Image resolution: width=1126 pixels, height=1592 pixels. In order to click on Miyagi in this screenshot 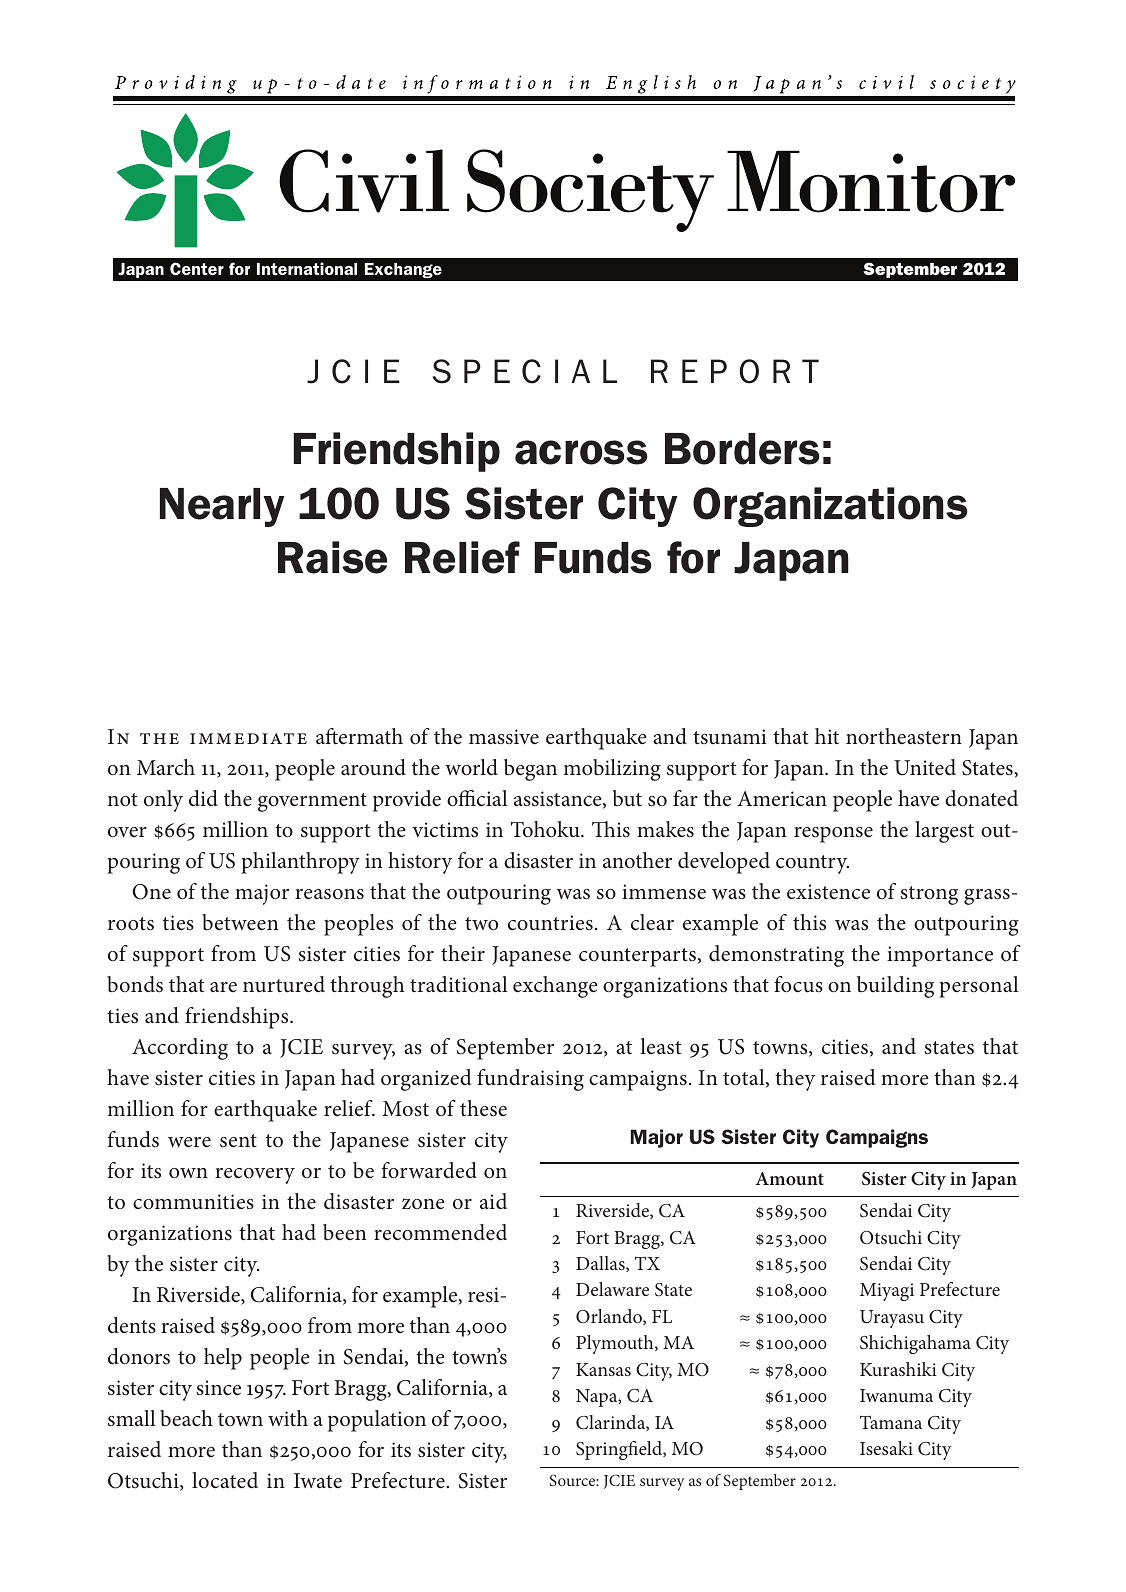, I will do `click(887, 1292)`.
